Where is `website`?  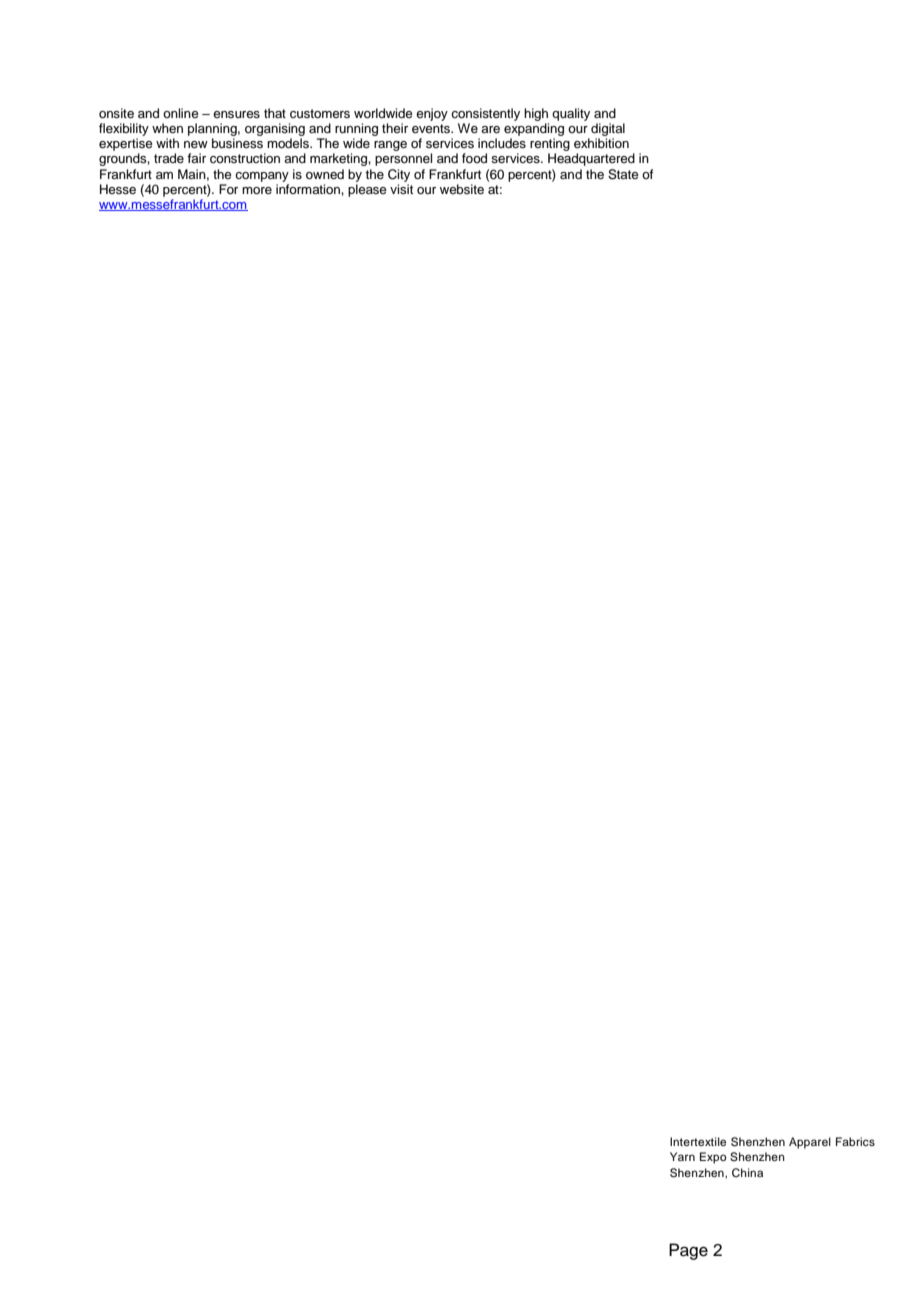 website is located at coordinates (462, 189).
